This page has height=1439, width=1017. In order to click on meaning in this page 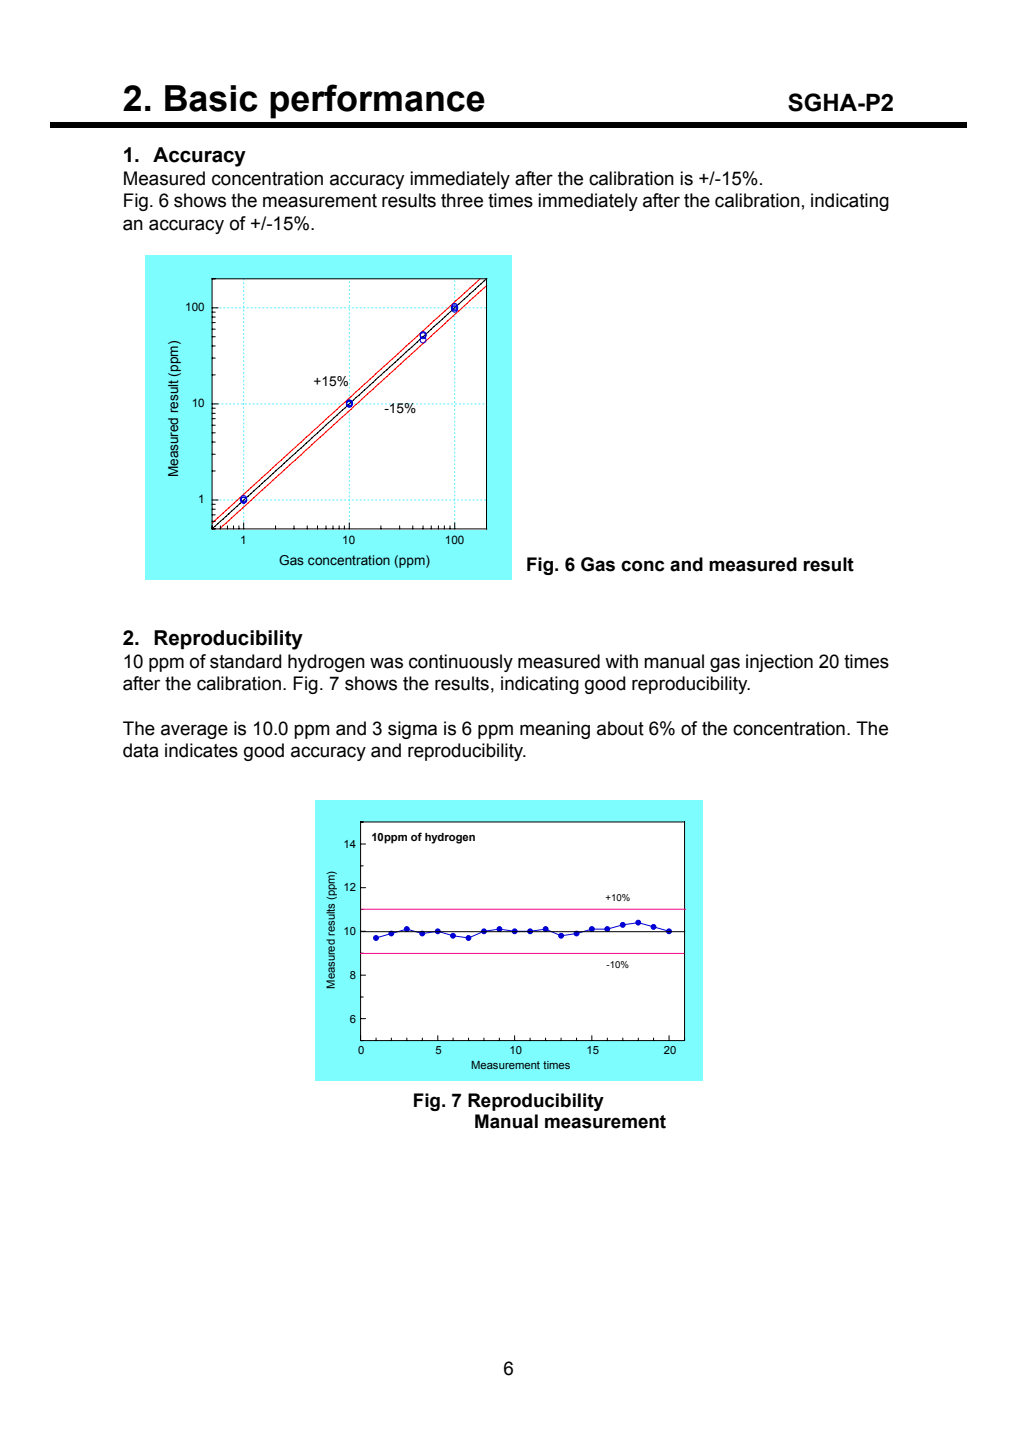, I will do `click(555, 730)`.
